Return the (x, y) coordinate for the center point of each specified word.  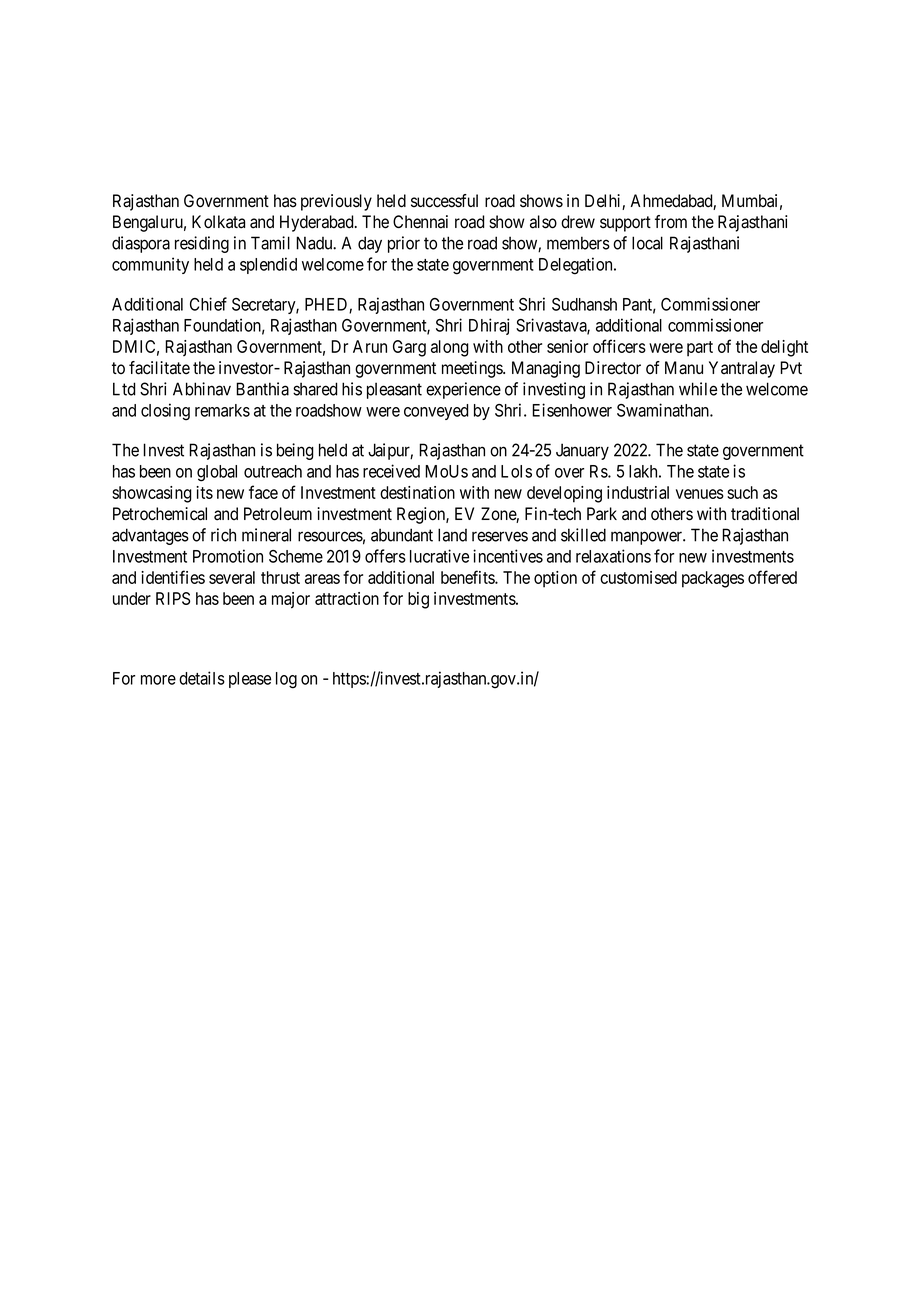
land (452, 535)
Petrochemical (160, 514)
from (671, 222)
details (202, 678)
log (286, 680)
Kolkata (218, 222)
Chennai (420, 222)
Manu (684, 368)
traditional (765, 514)
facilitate (159, 368)
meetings (473, 369)
